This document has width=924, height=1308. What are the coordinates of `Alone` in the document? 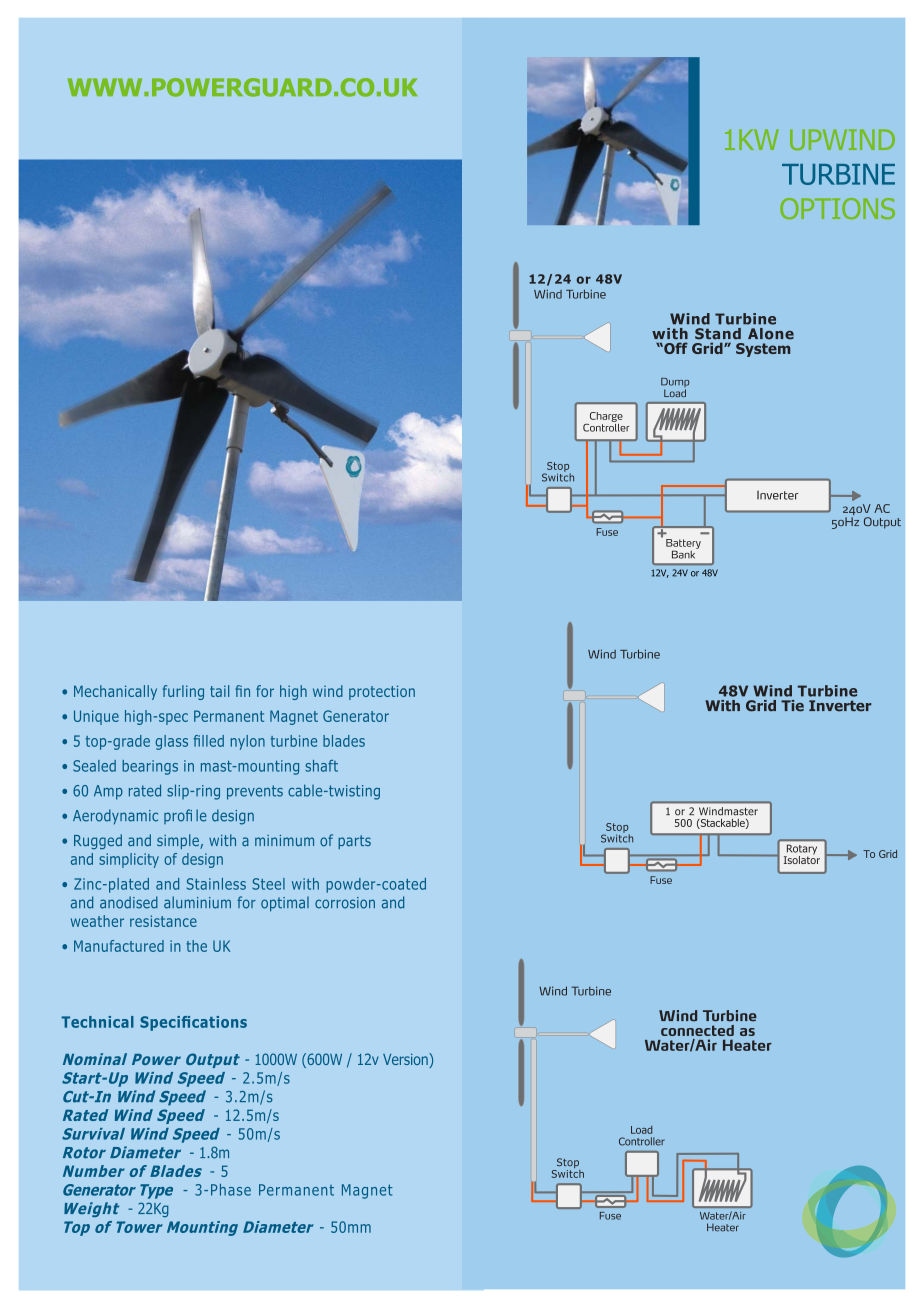 It's located at (771, 334).
